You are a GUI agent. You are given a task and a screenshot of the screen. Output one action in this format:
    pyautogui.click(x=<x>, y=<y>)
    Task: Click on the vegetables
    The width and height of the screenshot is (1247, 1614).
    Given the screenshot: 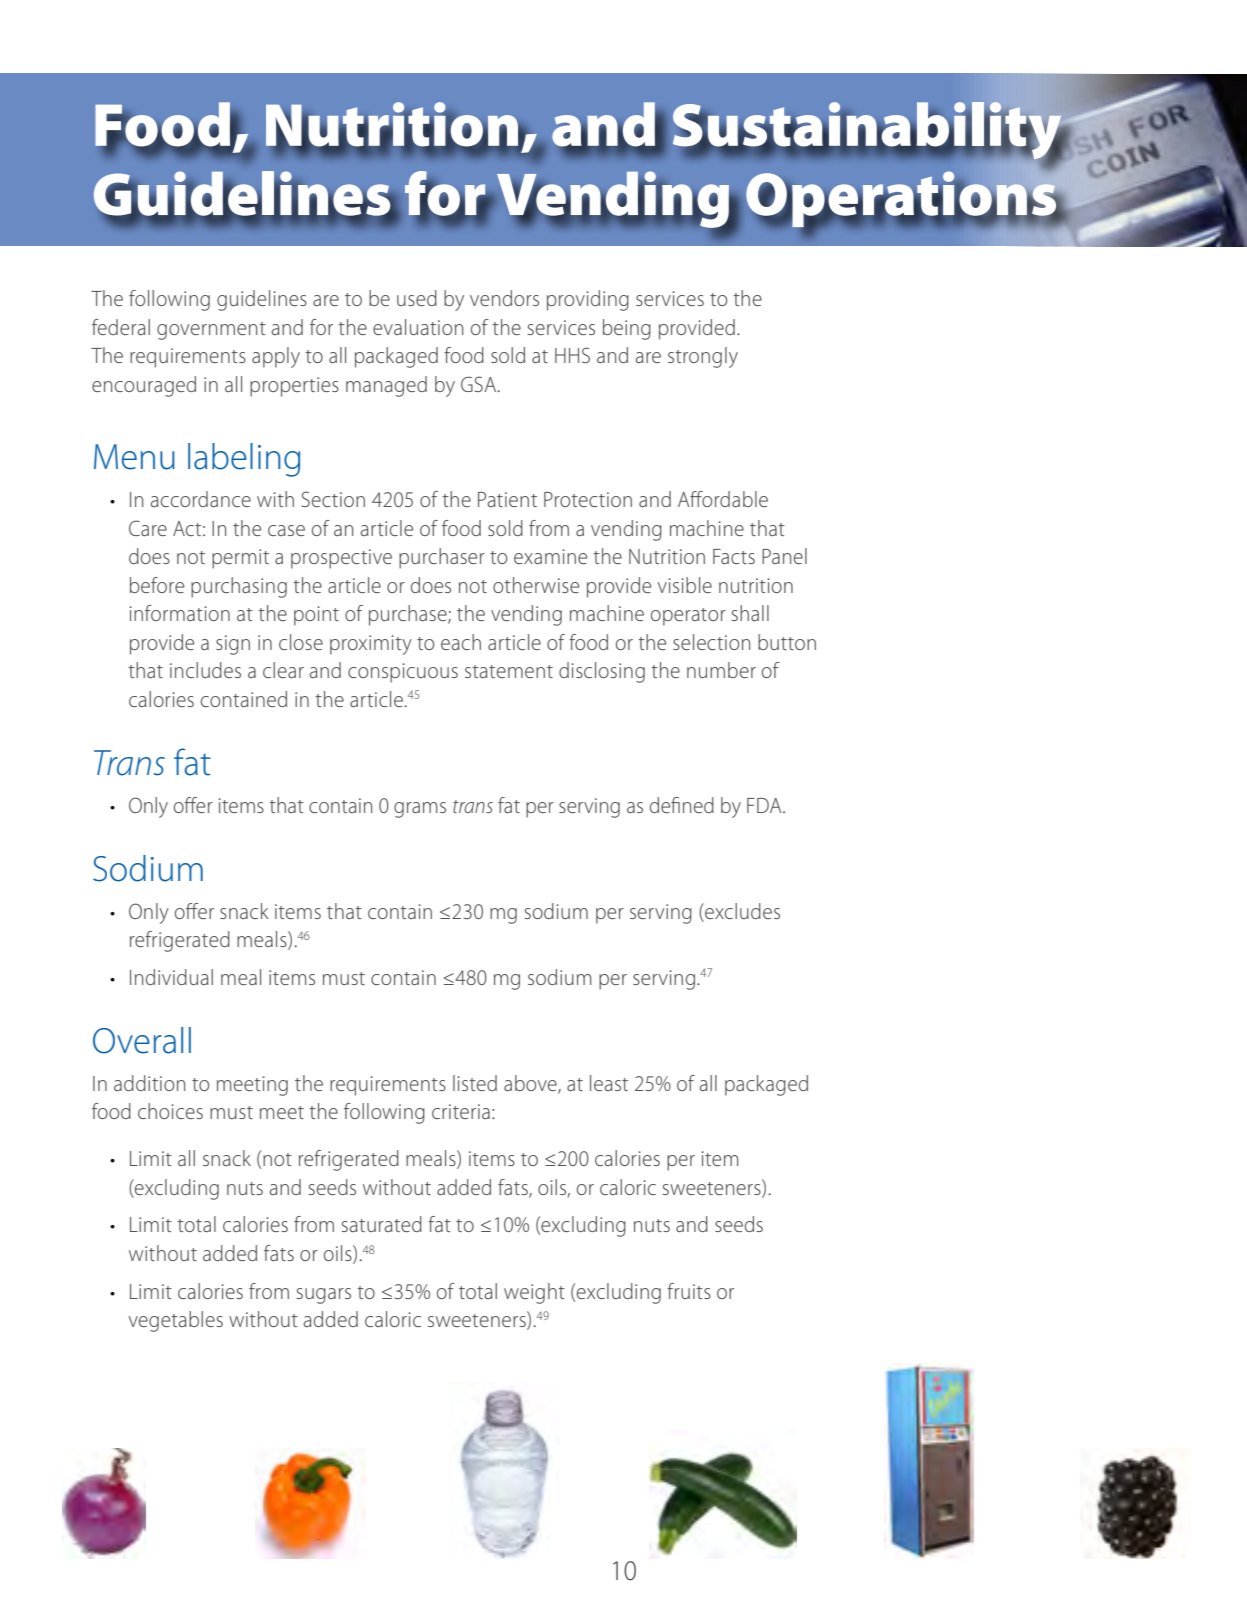 What is the action you would take?
    pyautogui.click(x=176, y=1321)
